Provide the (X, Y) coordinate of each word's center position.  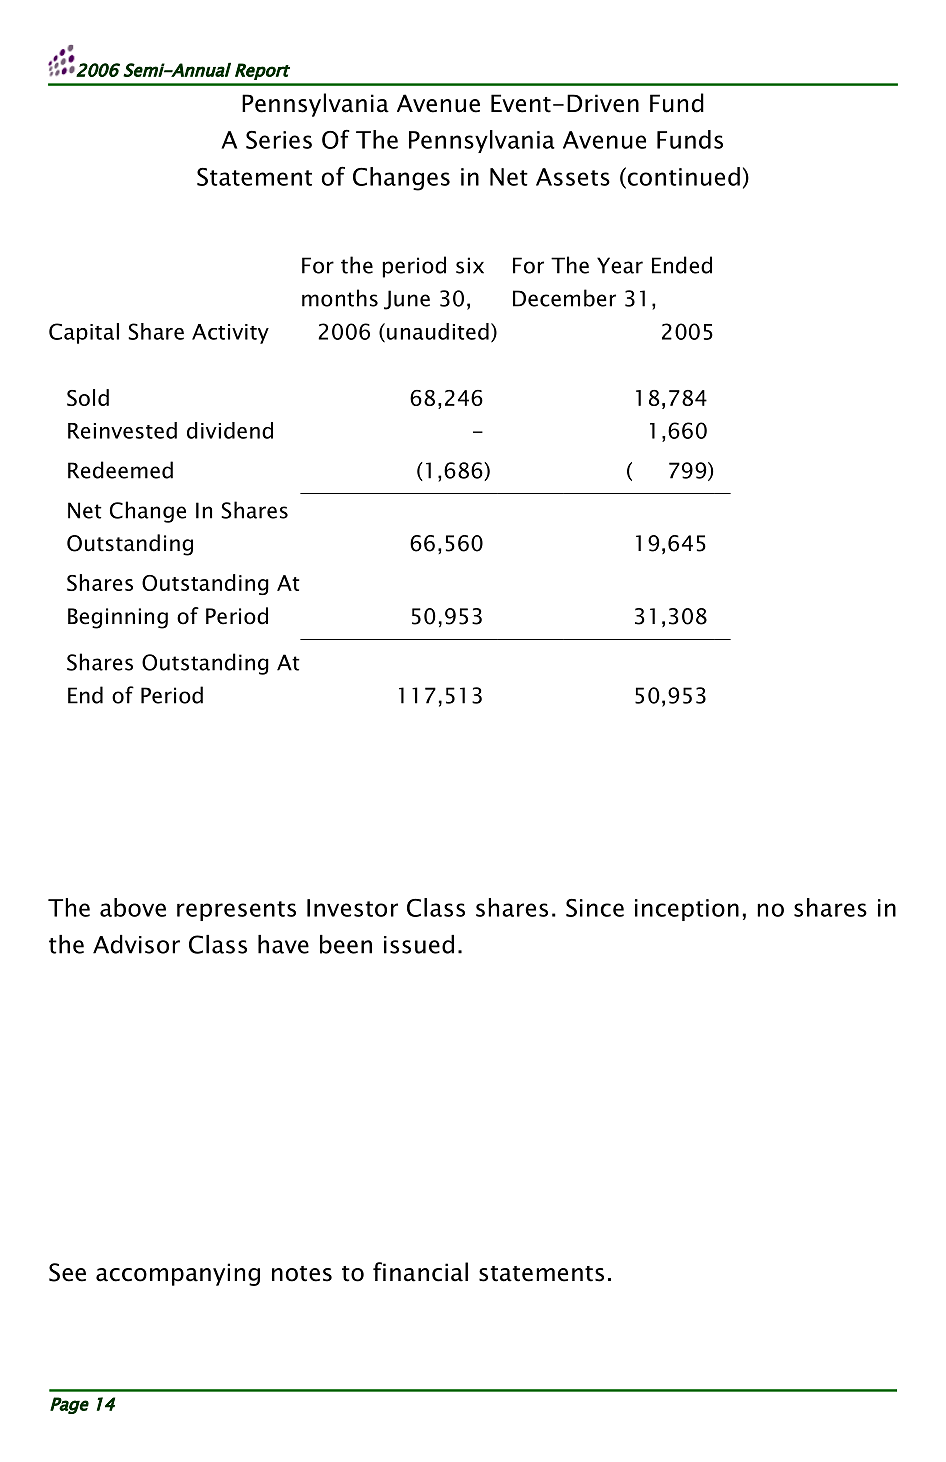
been (346, 944)
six (470, 265)
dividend (230, 430)
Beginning (118, 618)
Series (279, 140)
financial (420, 1272)
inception (687, 910)
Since (595, 908)
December (564, 298)
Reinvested (122, 430)
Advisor (136, 944)
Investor (352, 908)
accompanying (178, 1274)
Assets (573, 177)
